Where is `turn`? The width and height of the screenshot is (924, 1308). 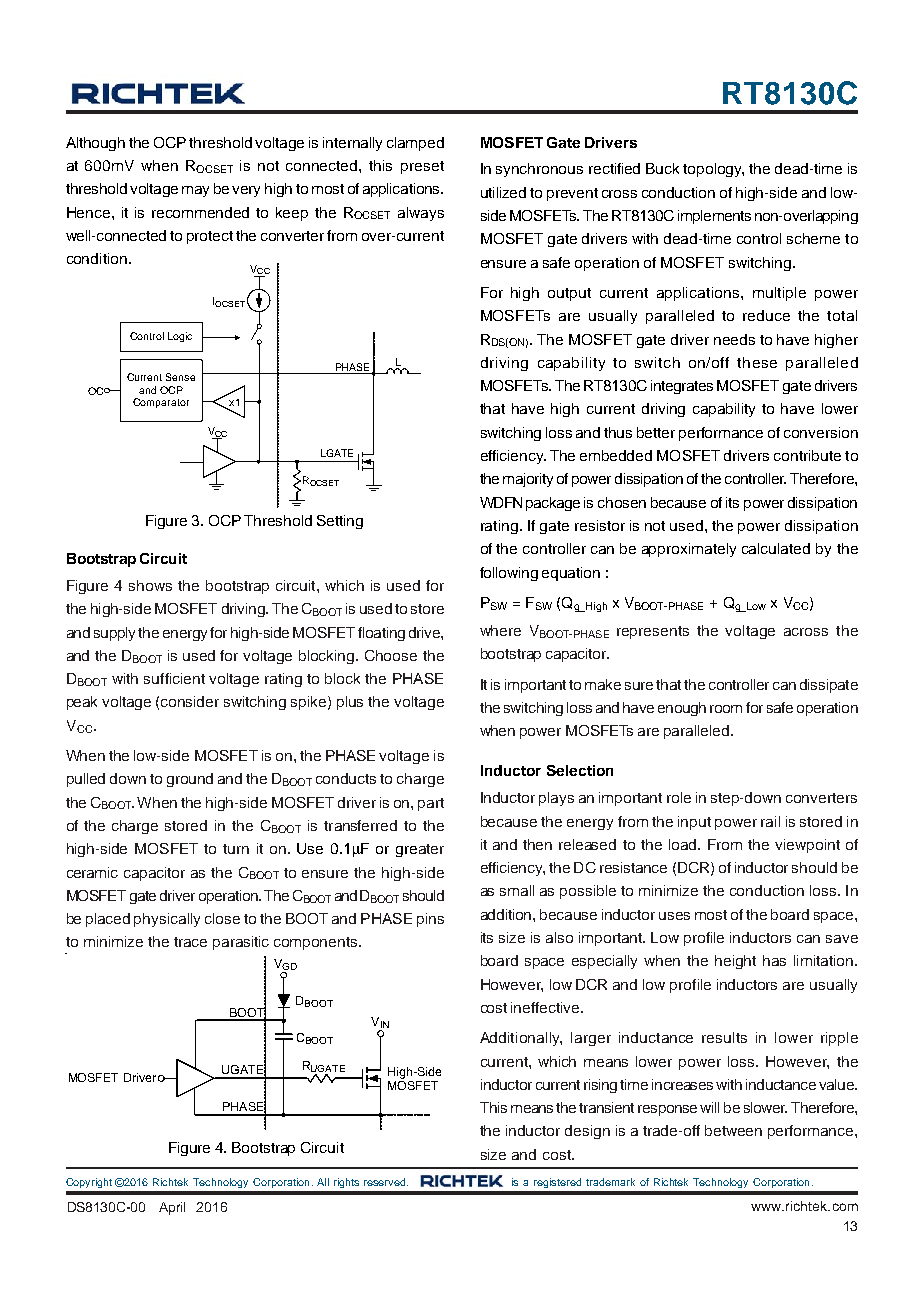 turn is located at coordinates (236, 849).
